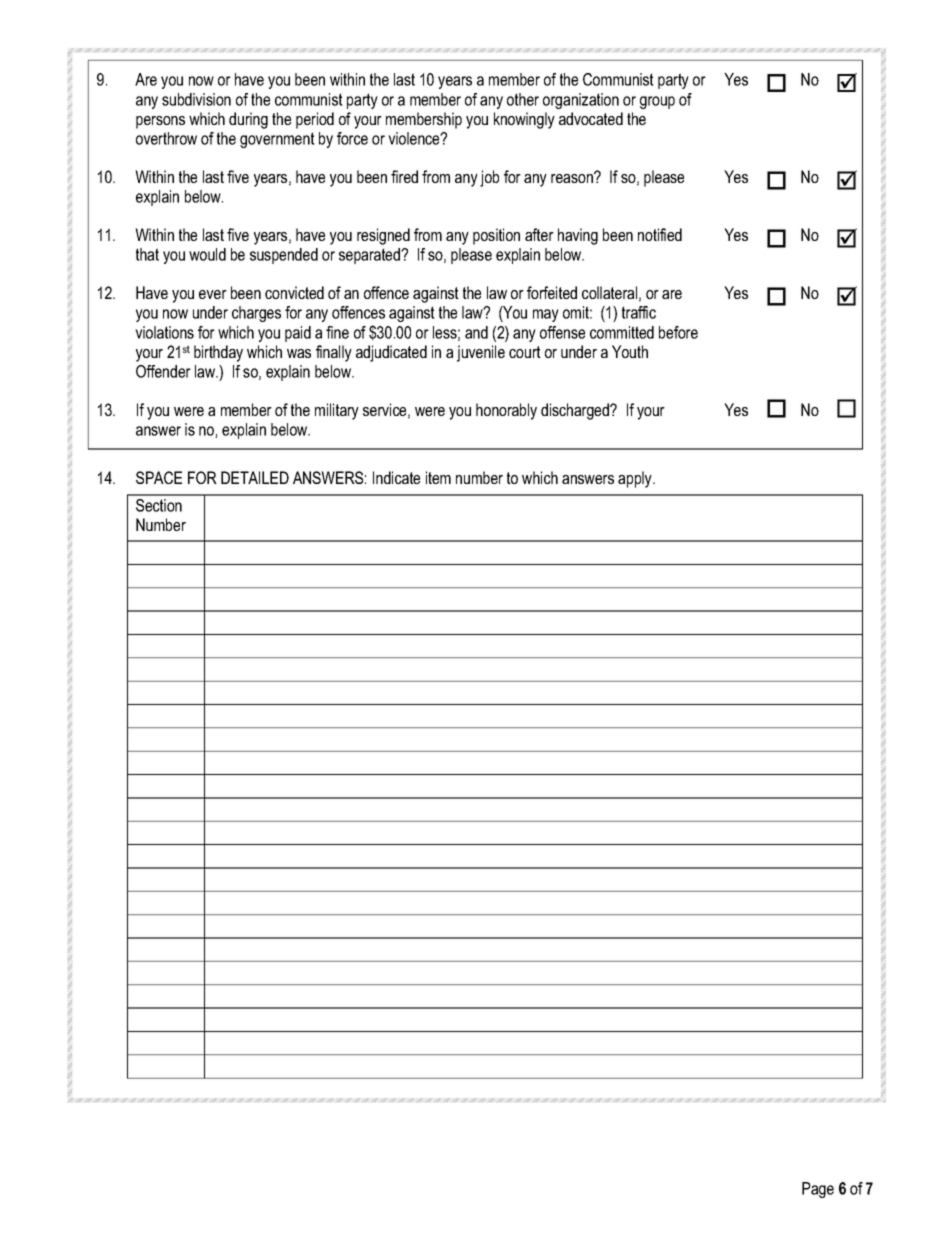  I want to click on knowingly, so click(524, 120).
